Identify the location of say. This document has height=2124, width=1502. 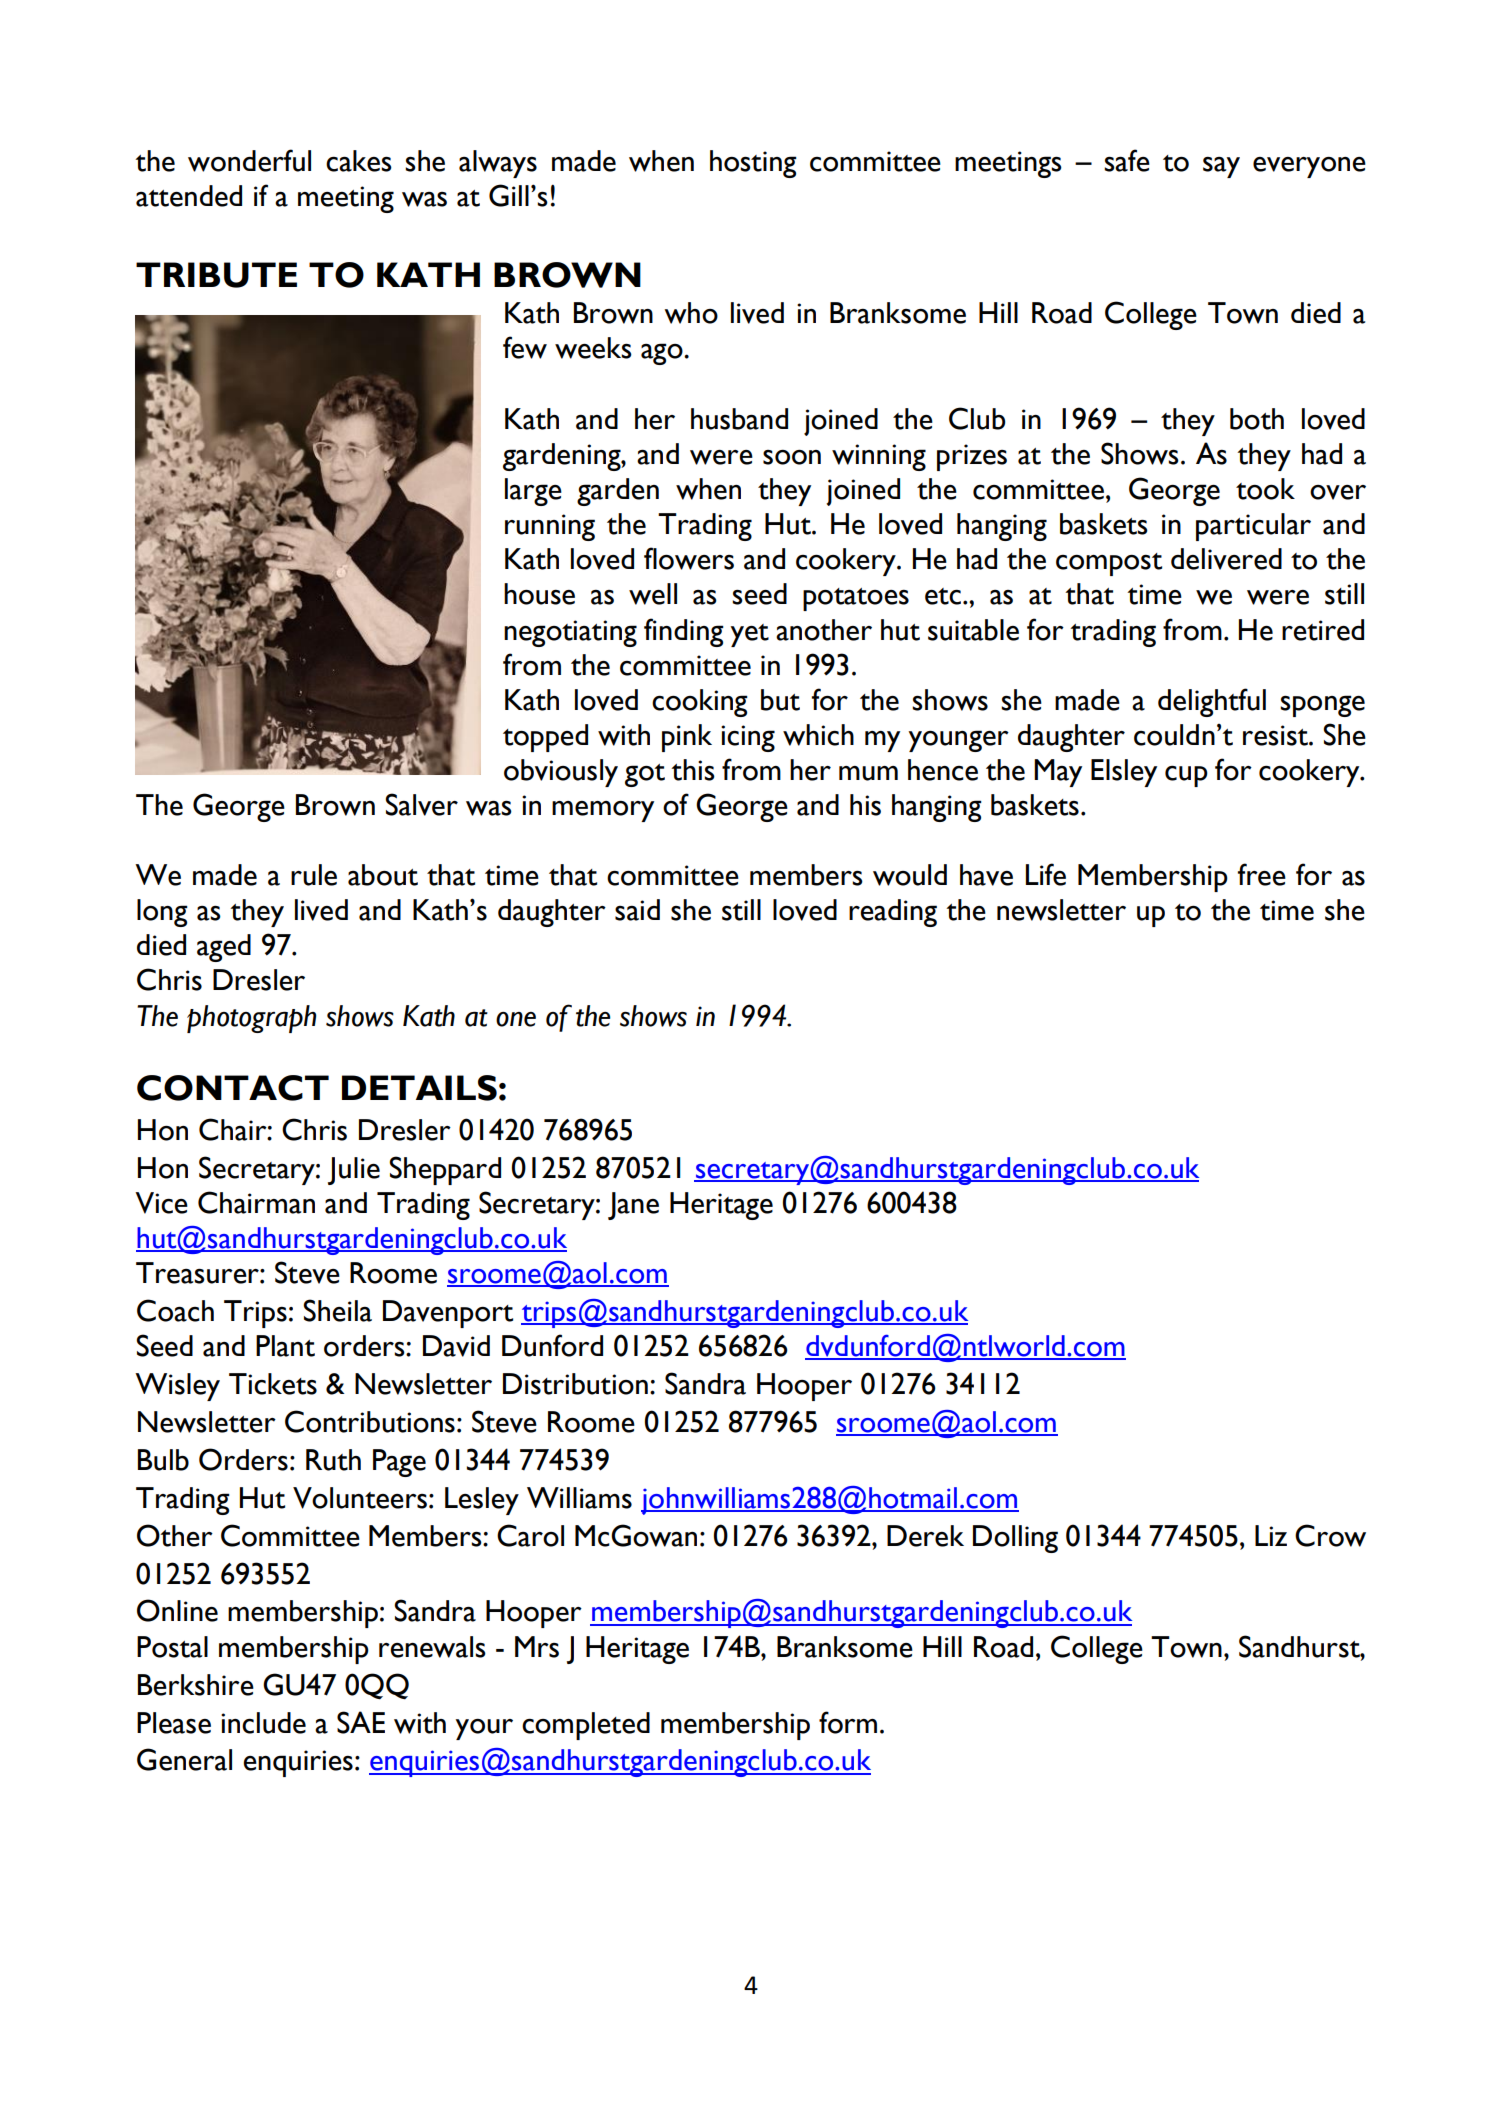
(1221, 167).
